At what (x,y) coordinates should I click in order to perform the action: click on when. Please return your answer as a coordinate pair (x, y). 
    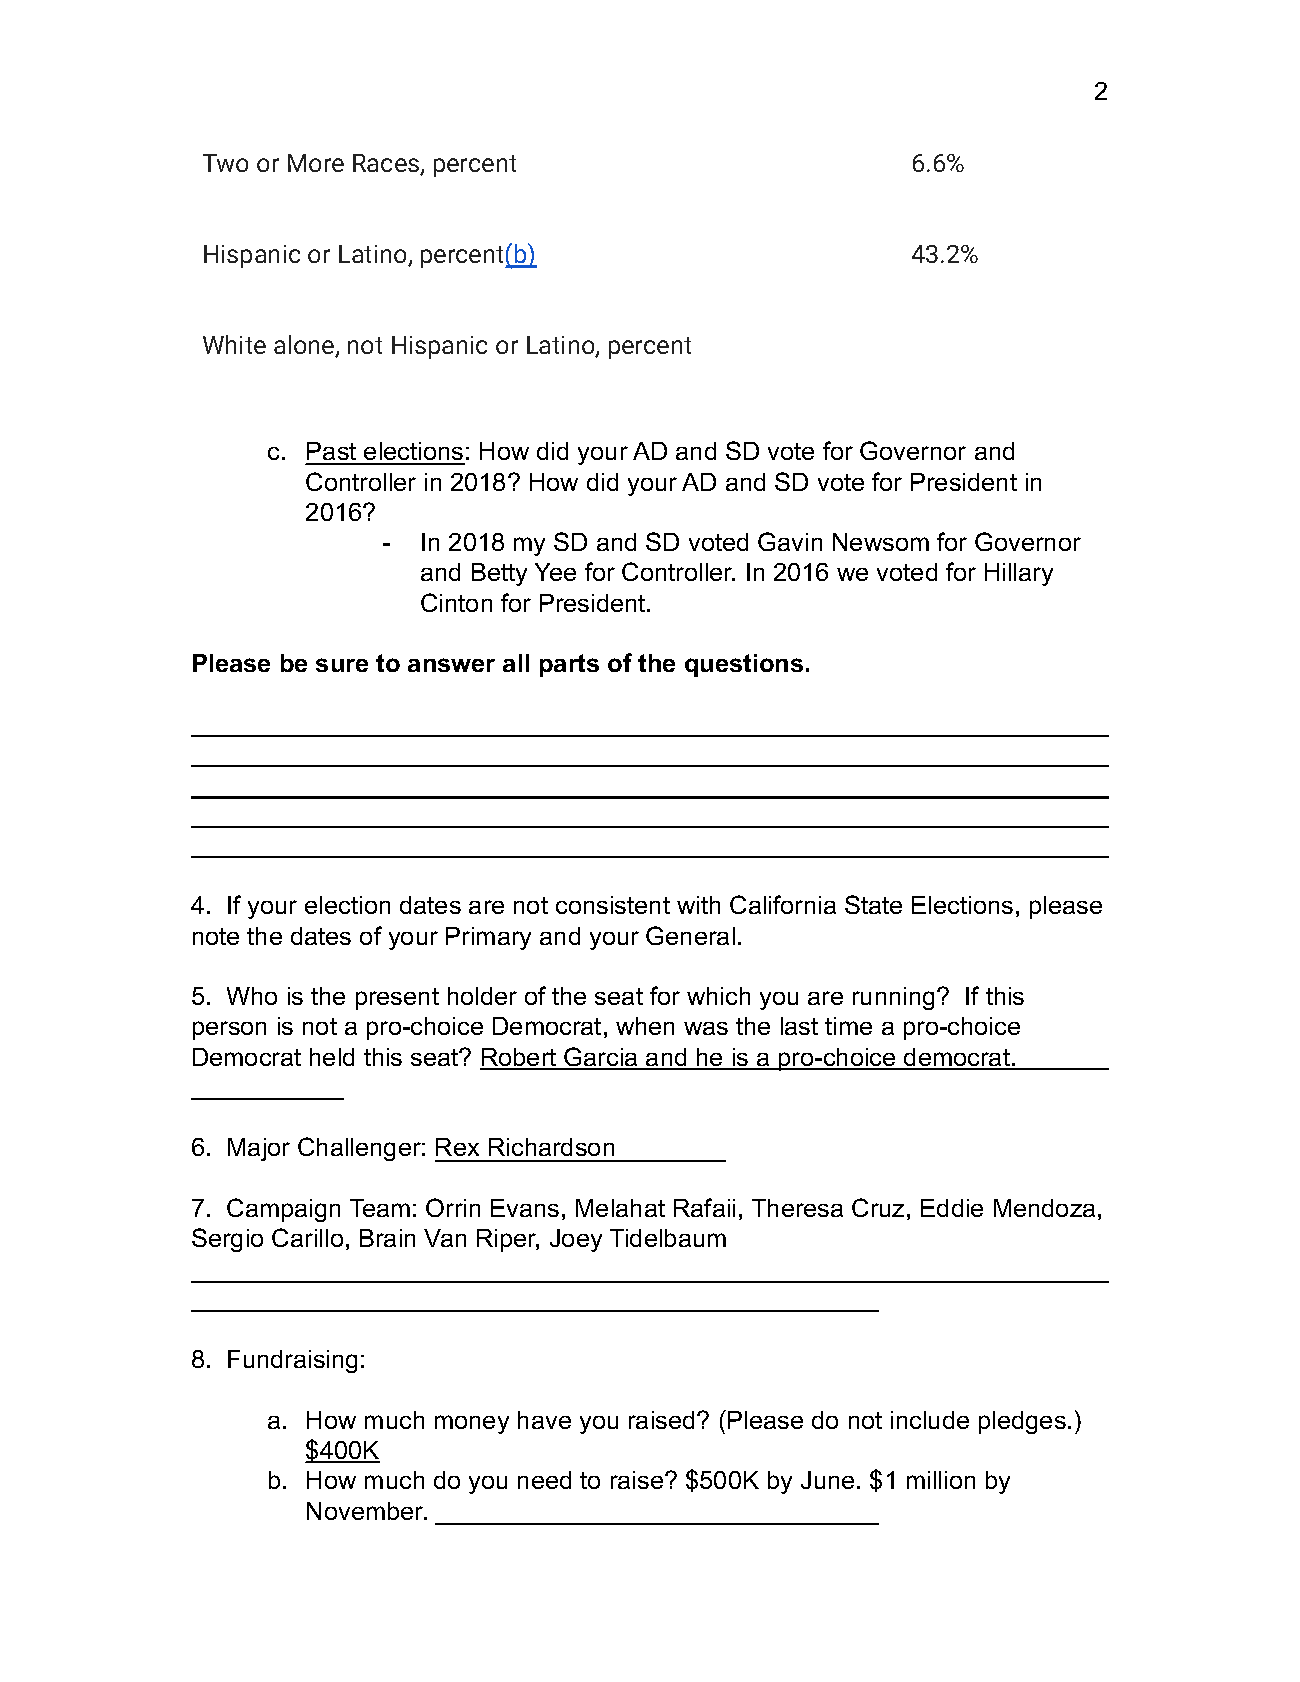
    Looking at the image, I should click on (645, 1026).
